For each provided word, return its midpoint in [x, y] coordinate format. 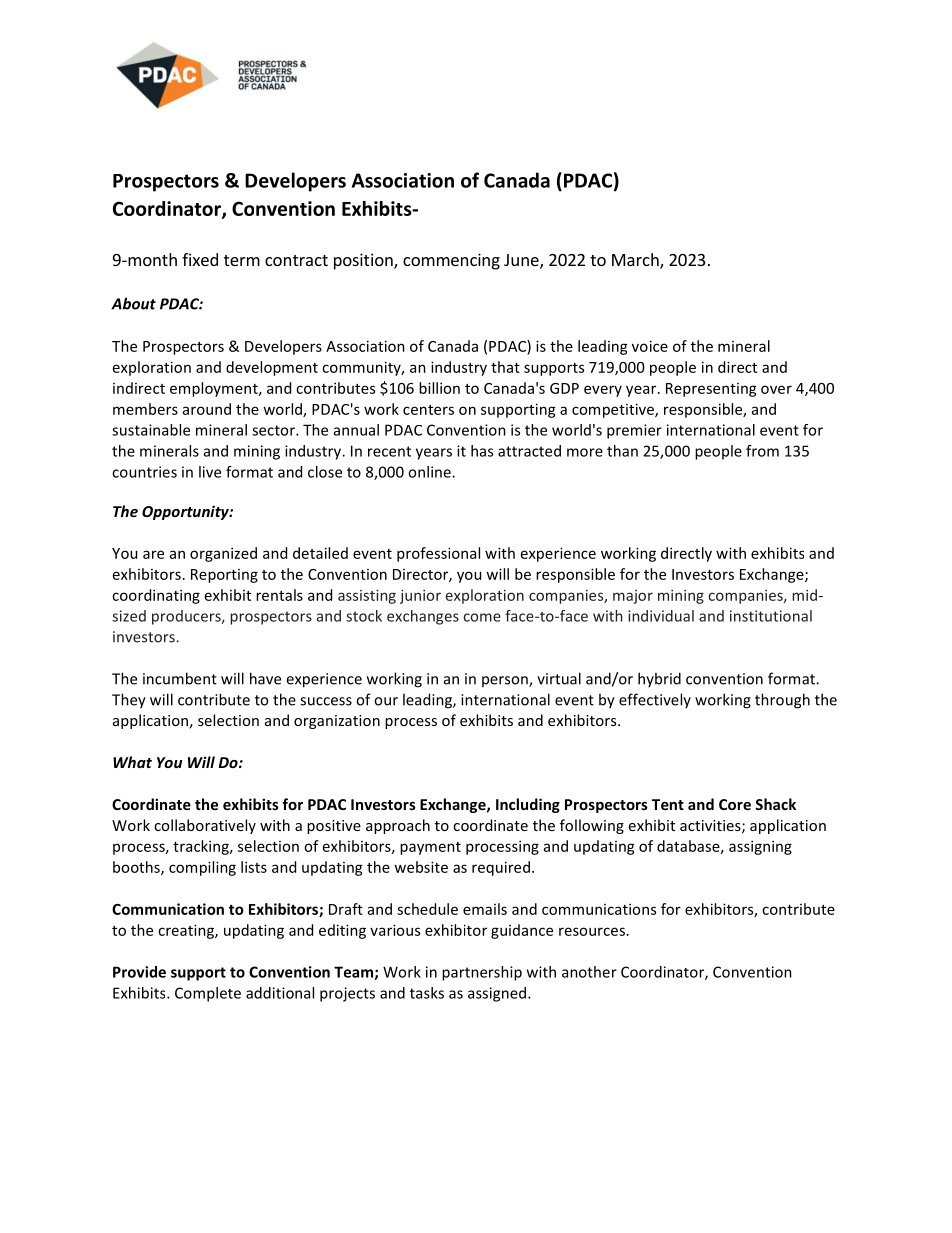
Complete [208, 994]
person [506, 681]
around [207, 409]
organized [223, 554]
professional [438, 554]
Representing [711, 390]
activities [711, 826]
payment [430, 848]
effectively [655, 700]
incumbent [180, 678]
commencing [451, 261]
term [242, 260]
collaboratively [205, 826]
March [636, 261]
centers [428, 410]
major [633, 597]
